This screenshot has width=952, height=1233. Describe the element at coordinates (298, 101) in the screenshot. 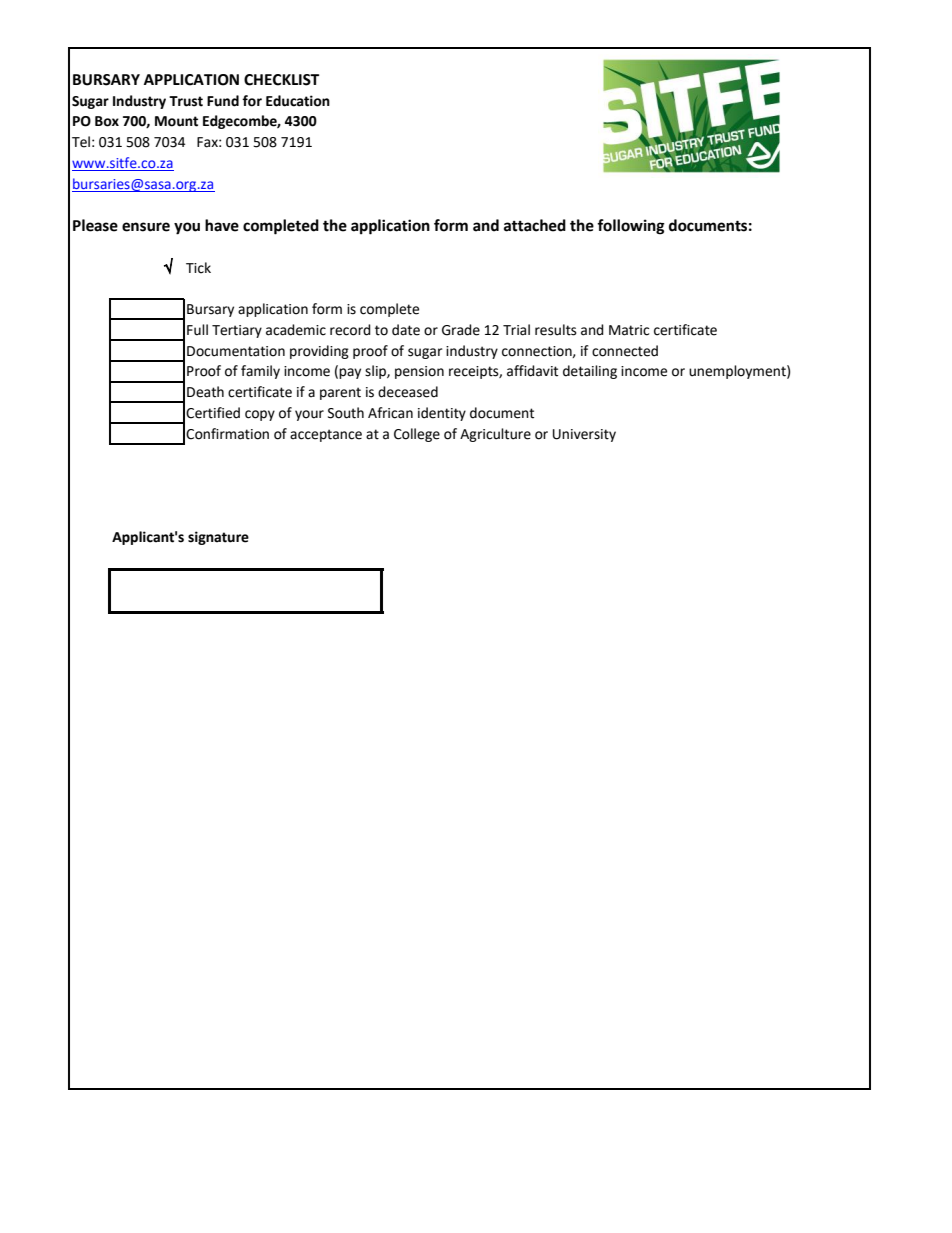

I see `Education` at that location.
